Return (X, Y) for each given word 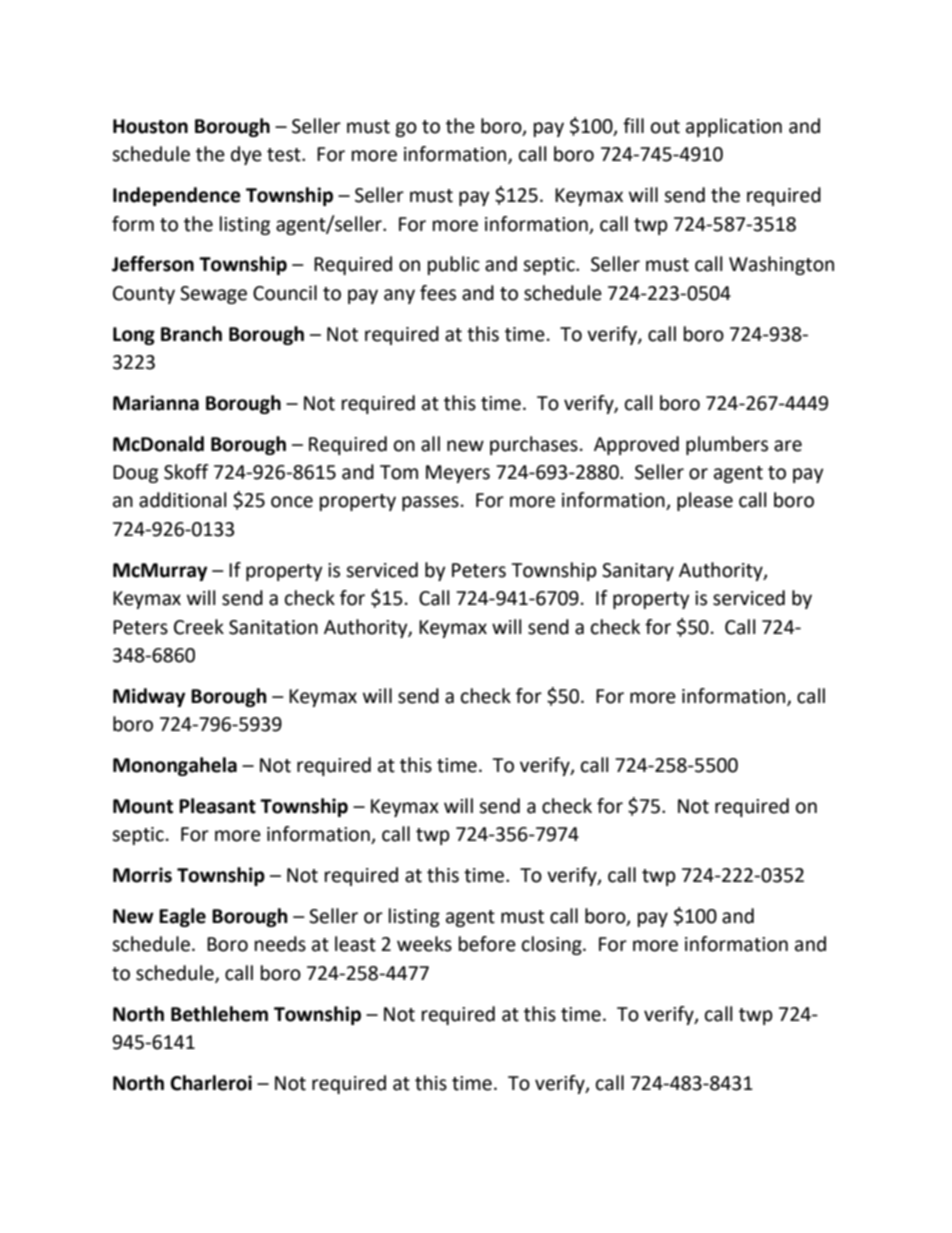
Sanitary (638, 572)
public (454, 265)
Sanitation (273, 627)
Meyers (458, 474)
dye (246, 155)
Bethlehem (219, 1014)
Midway (149, 697)
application (734, 127)
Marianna (156, 403)
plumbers (727, 445)
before (487, 944)
